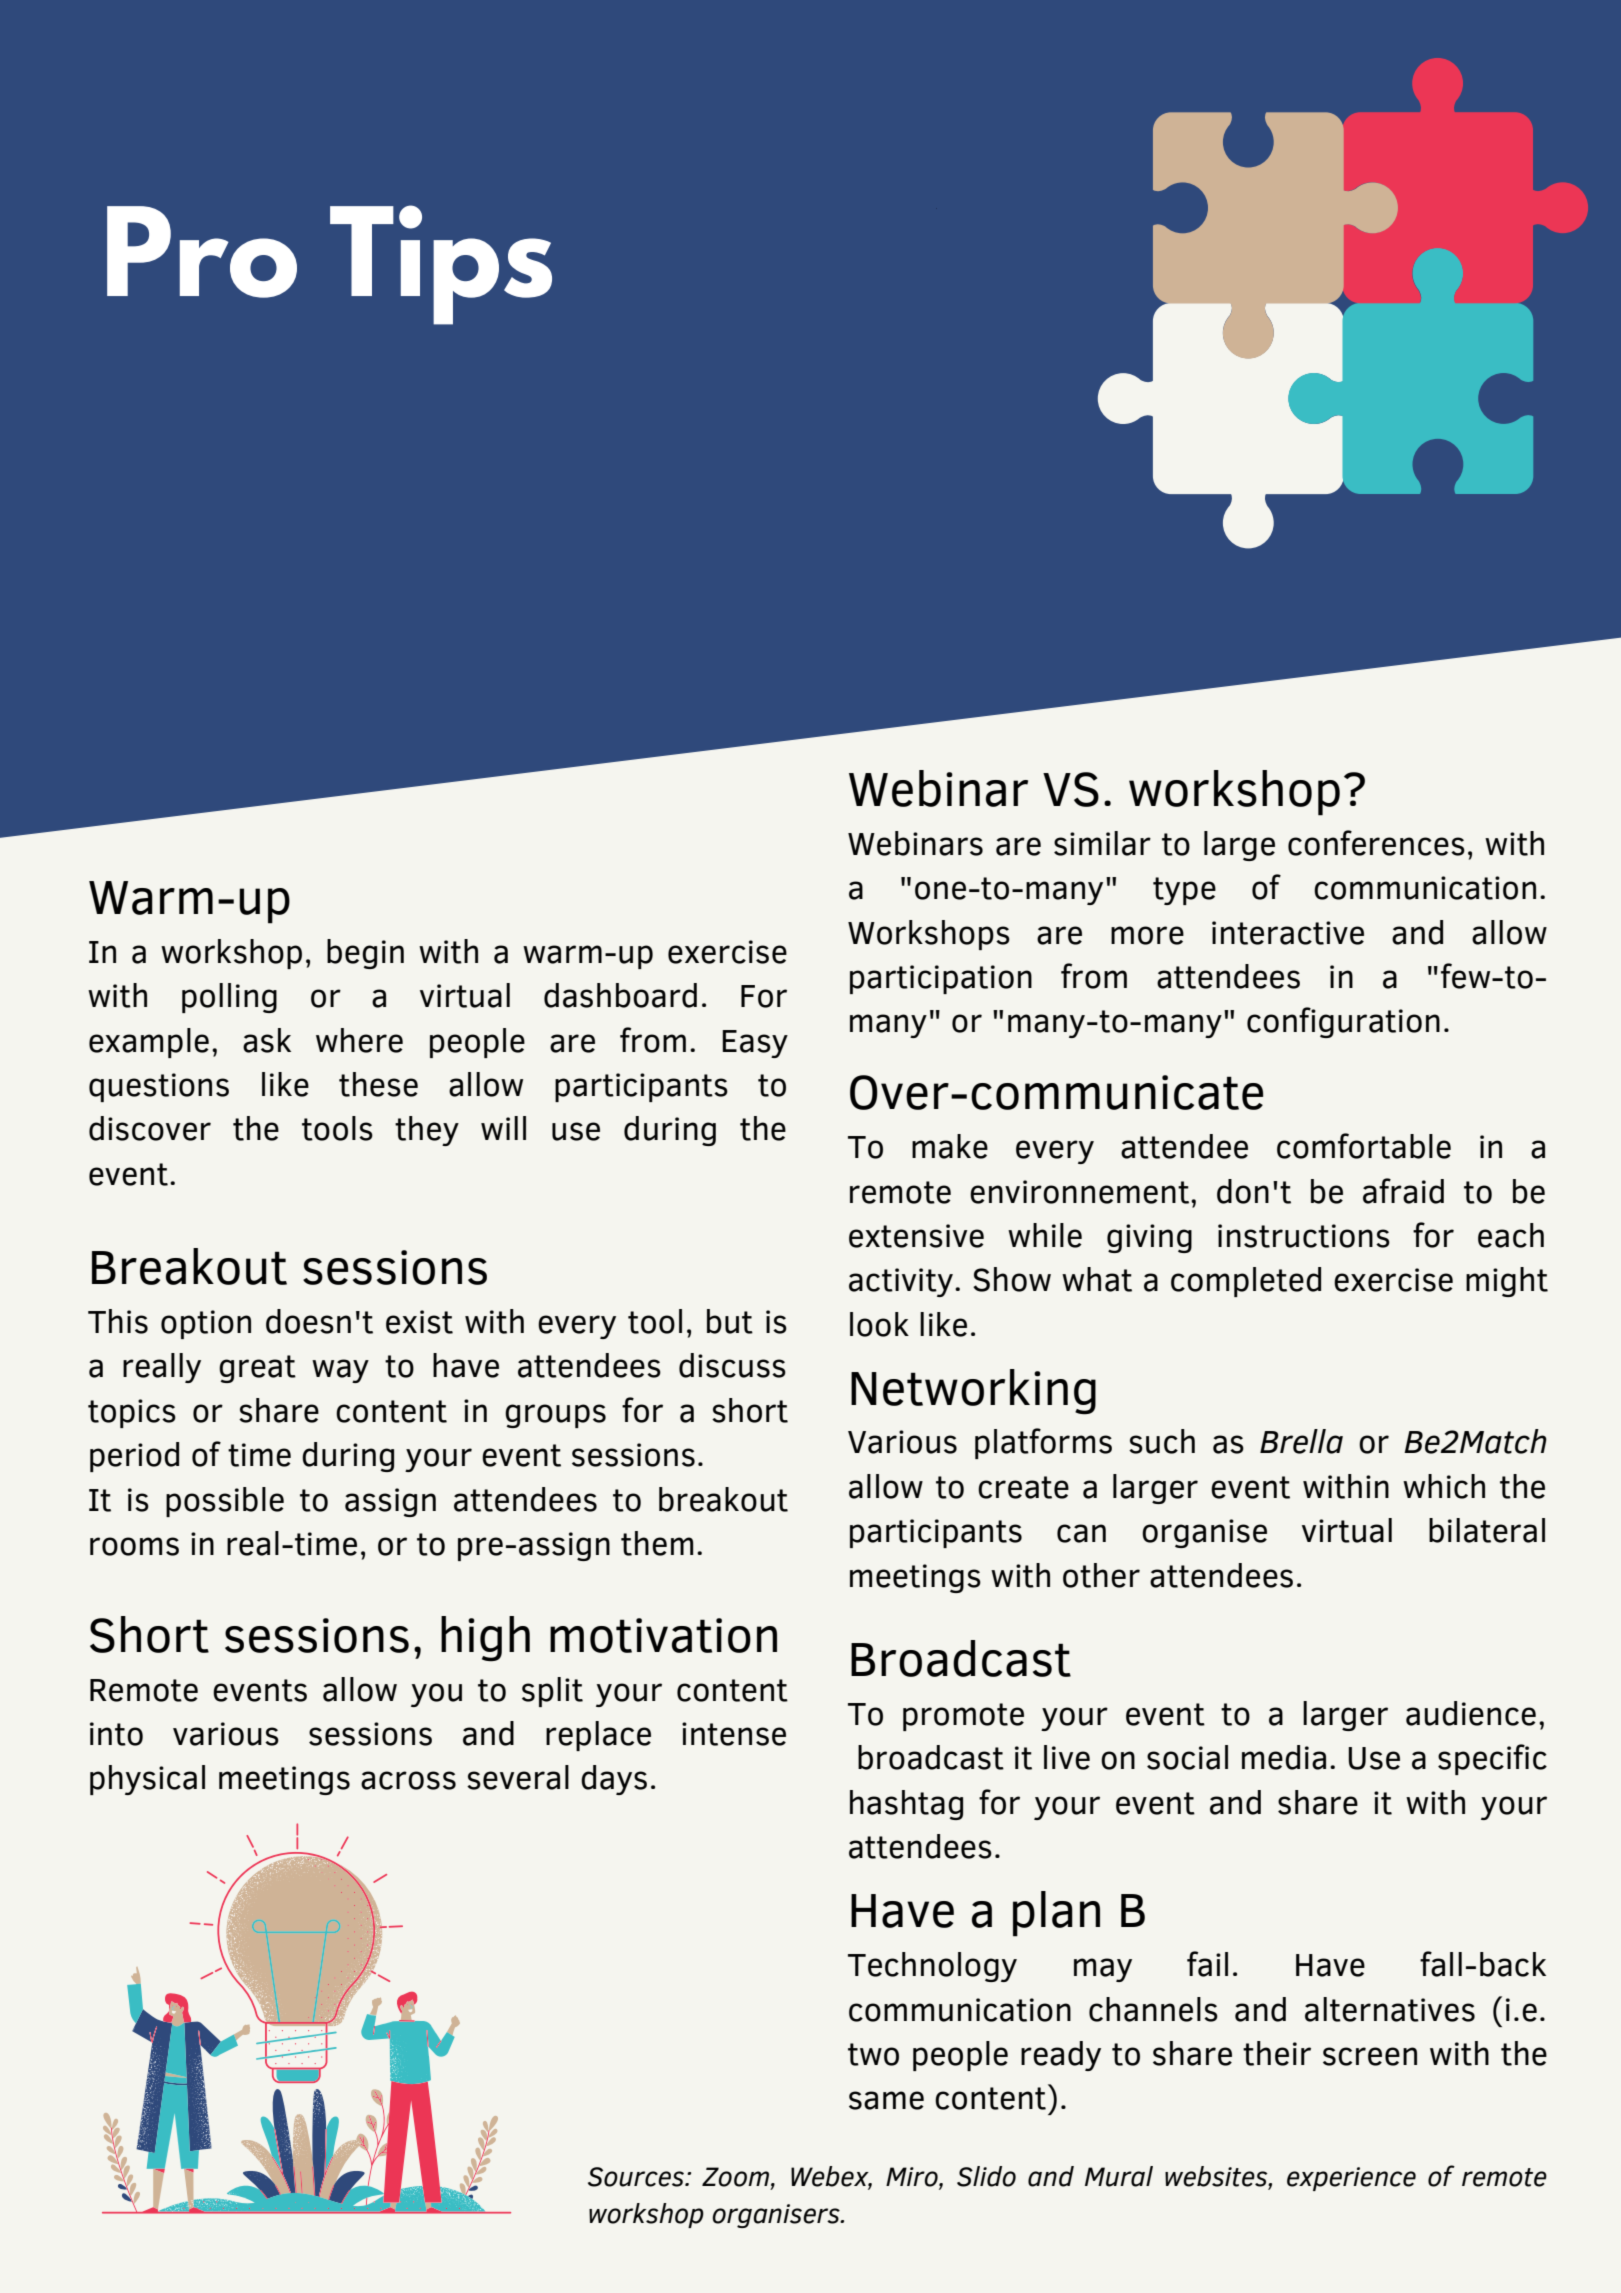 This screenshot has width=1621, height=2293. What do you see at coordinates (886, 2100) in the screenshot?
I see `same` at bounding box center [886, 2100].
